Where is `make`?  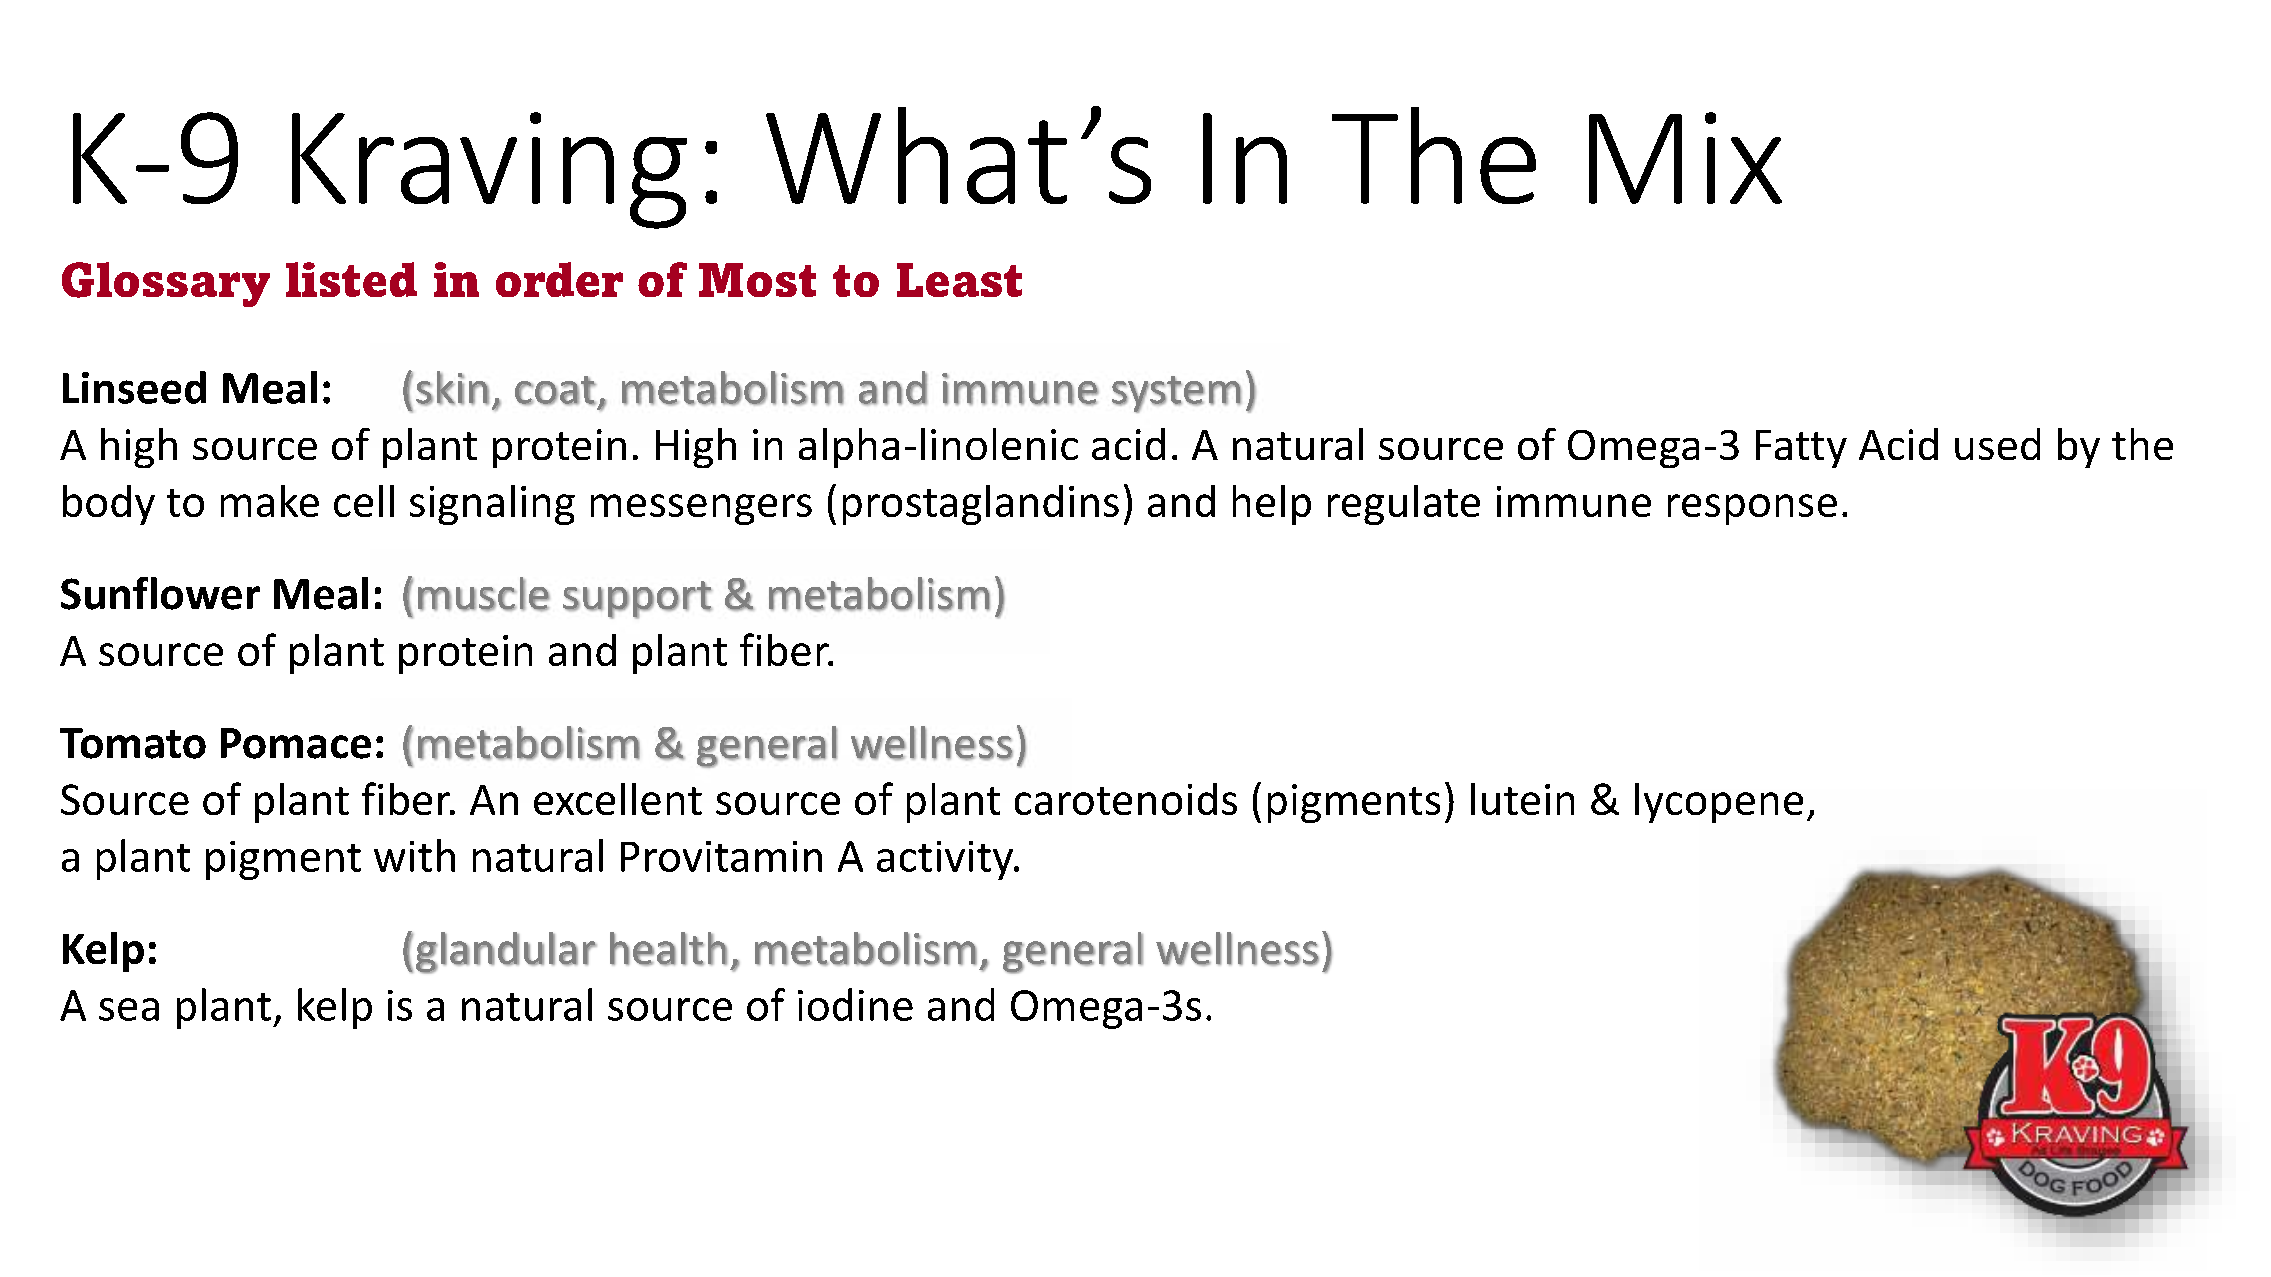 make is located at coordinates (270, 501).
